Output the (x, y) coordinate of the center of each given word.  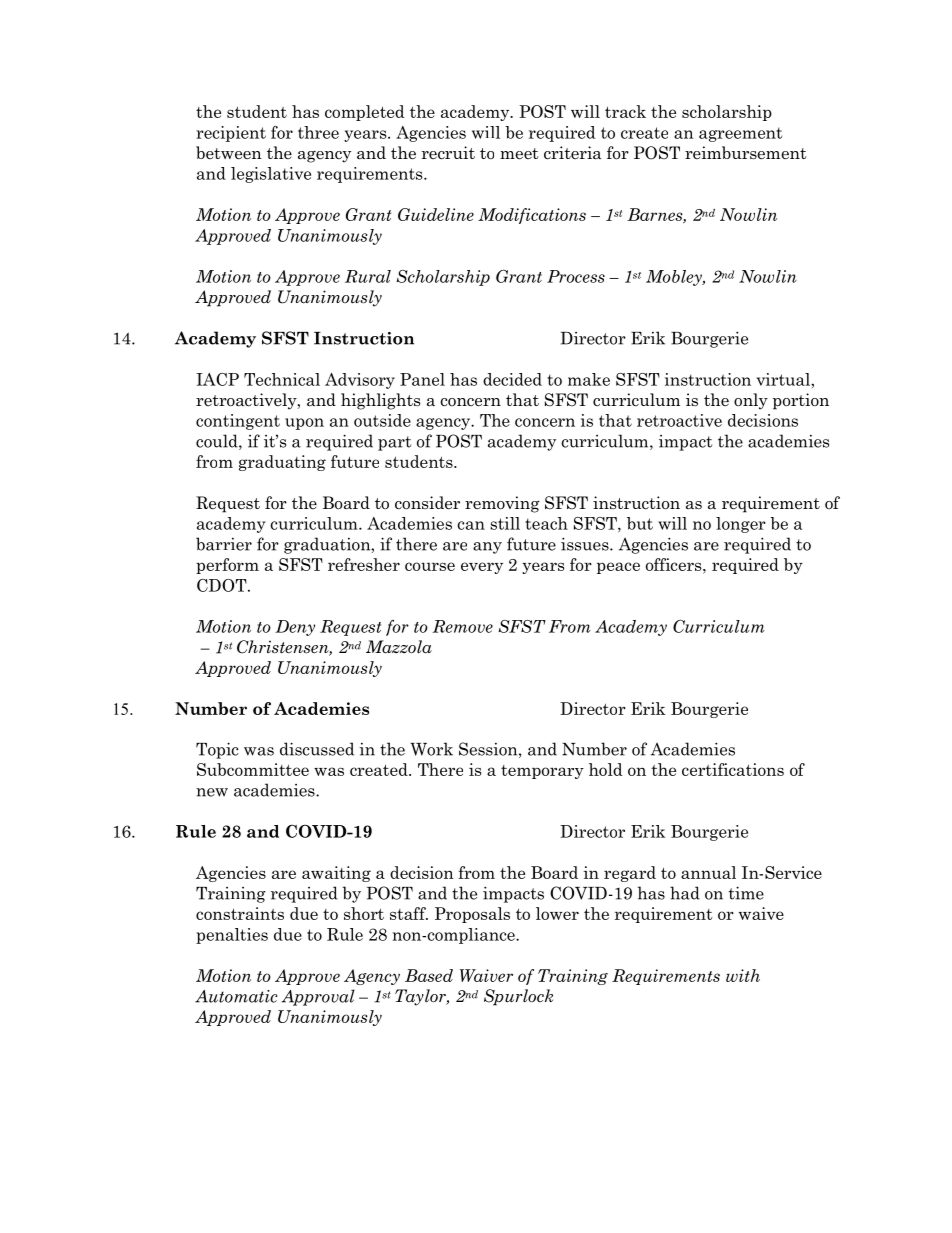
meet (519, 154)
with (743, 975)
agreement (740, 134)
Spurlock (518, 997)
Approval (318, 997)
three (318, 132)
